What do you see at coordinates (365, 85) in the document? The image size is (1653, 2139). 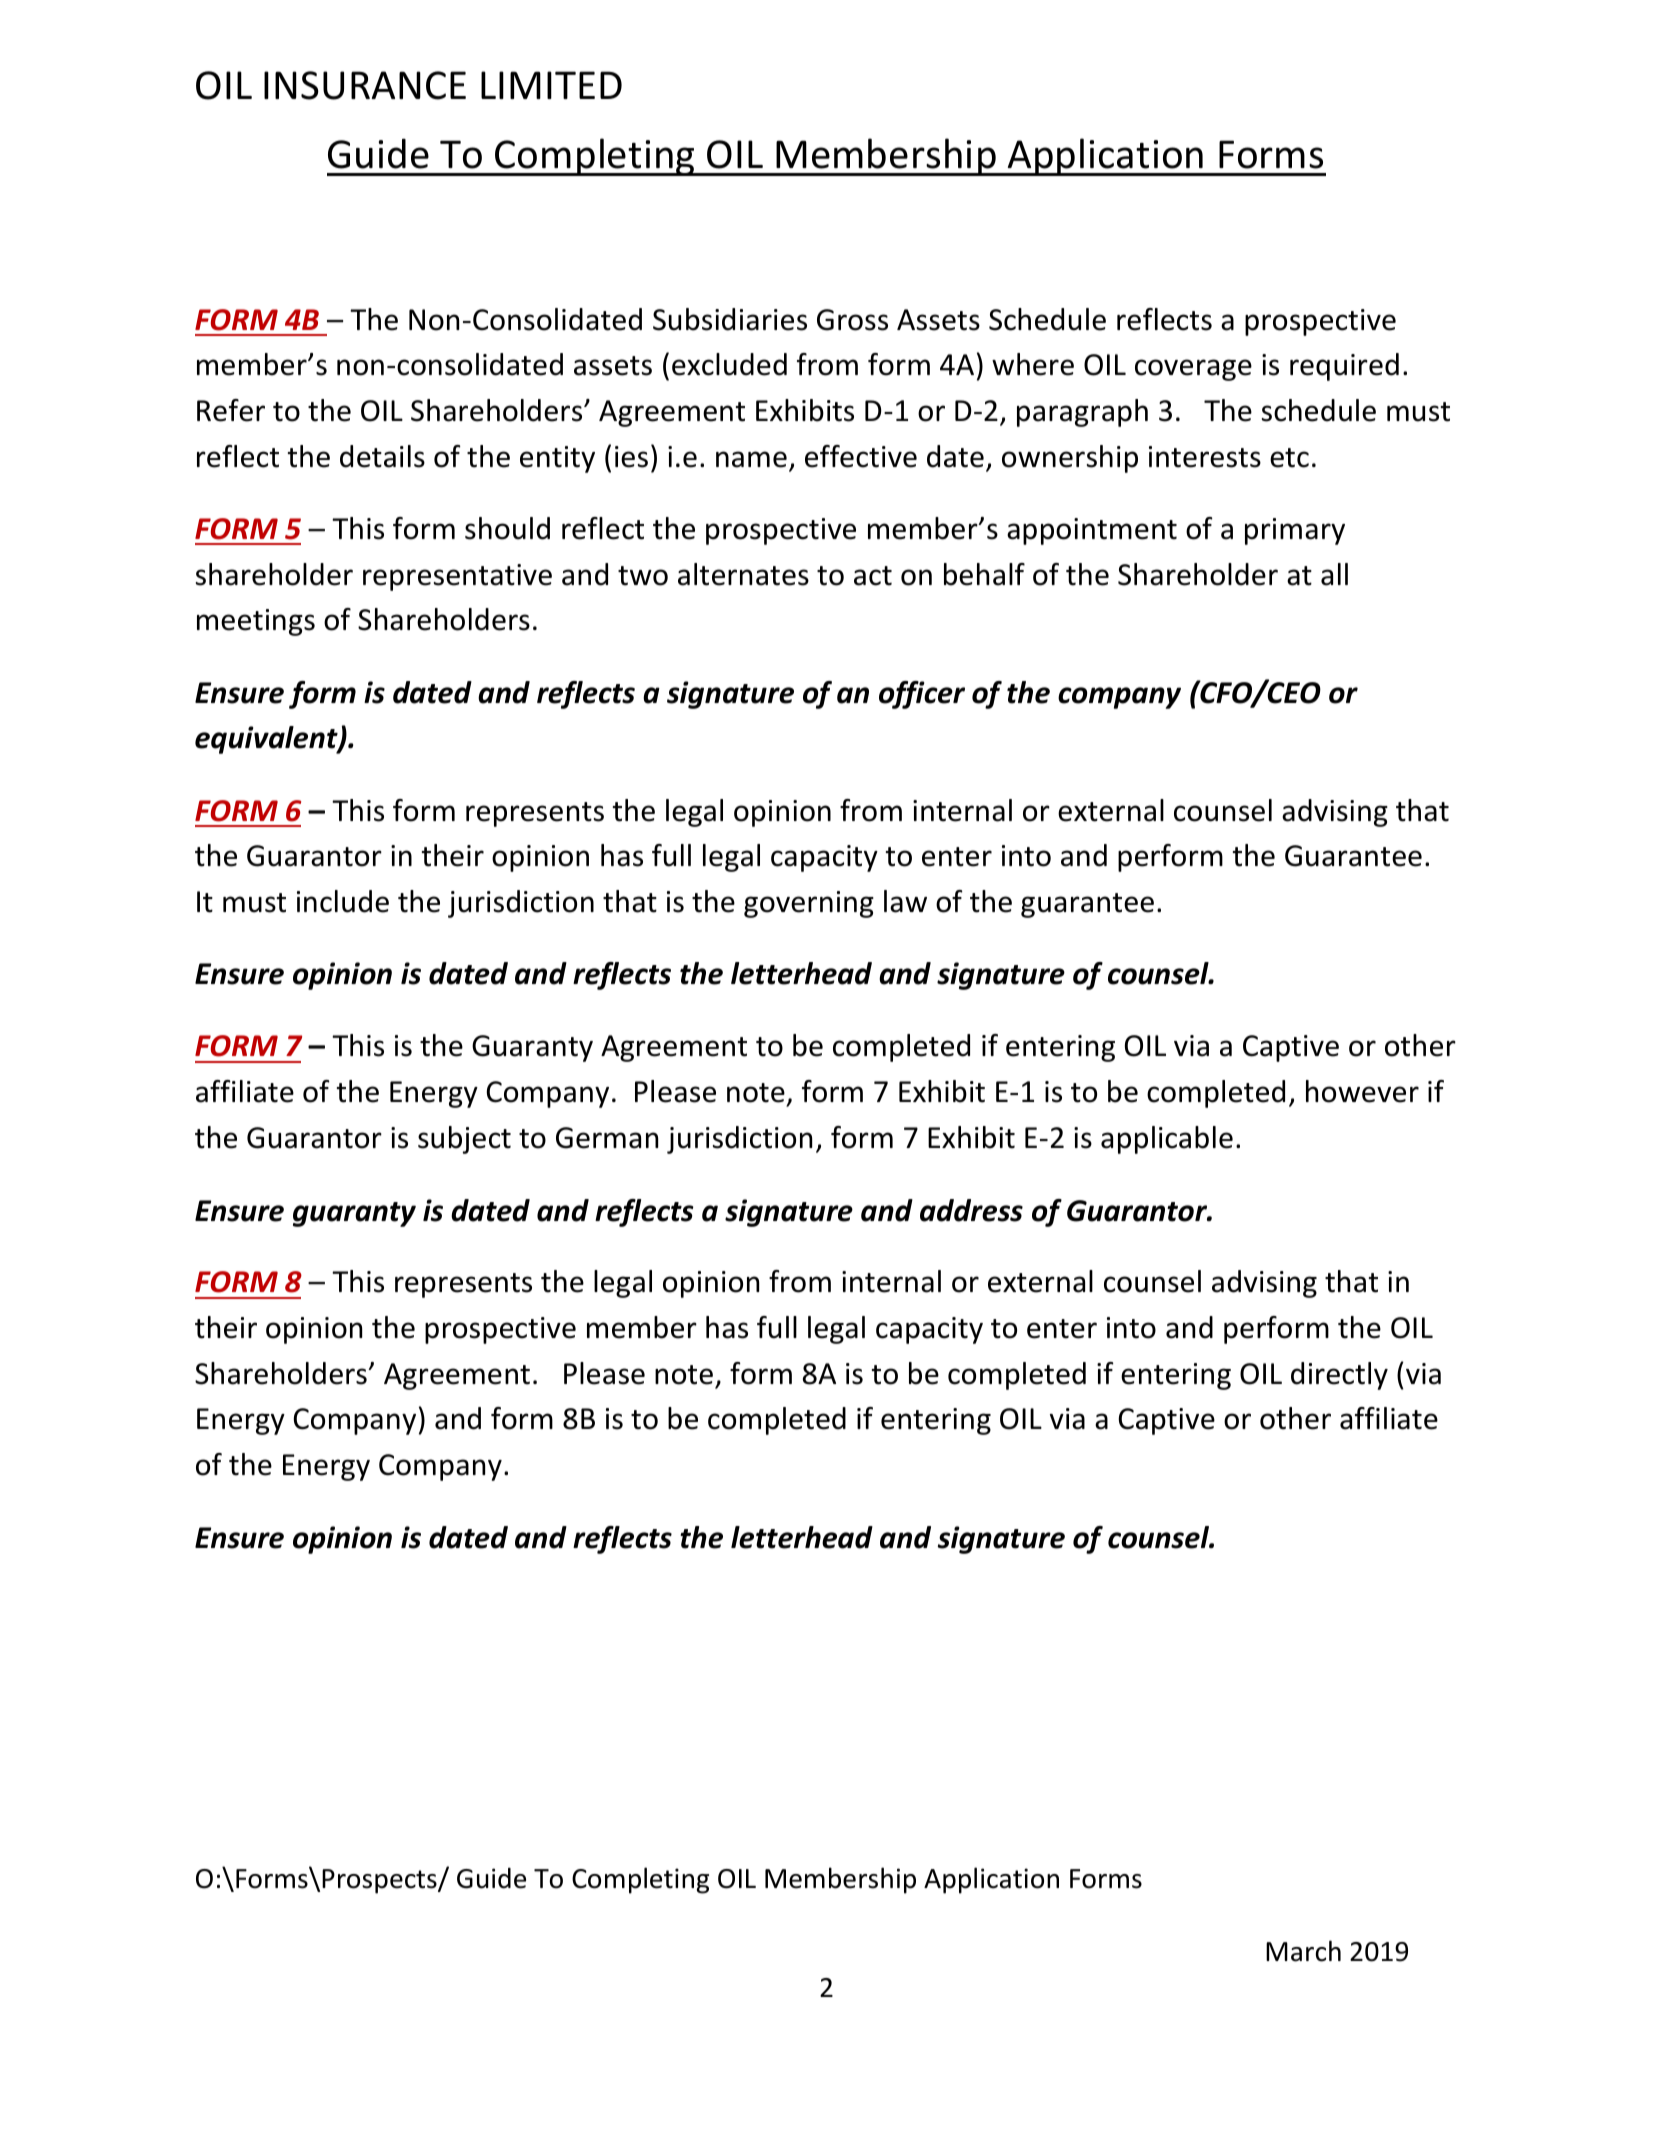 I see `INSURANCE` at bounding box center [365, 85].
